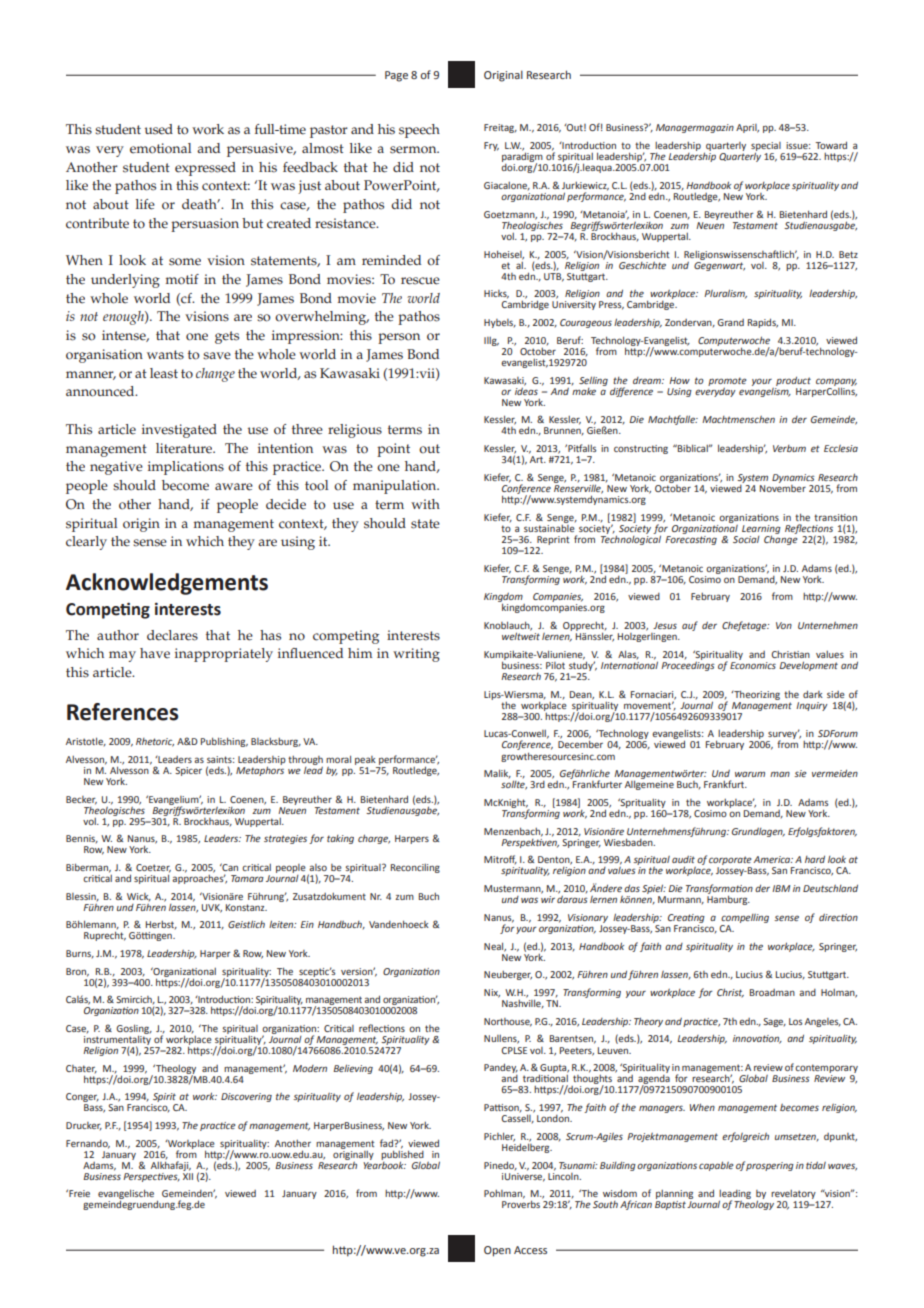 Image resolution: width=924 pixels, height=1308 pixels. I want to click on Economics, so click(753, 664).
